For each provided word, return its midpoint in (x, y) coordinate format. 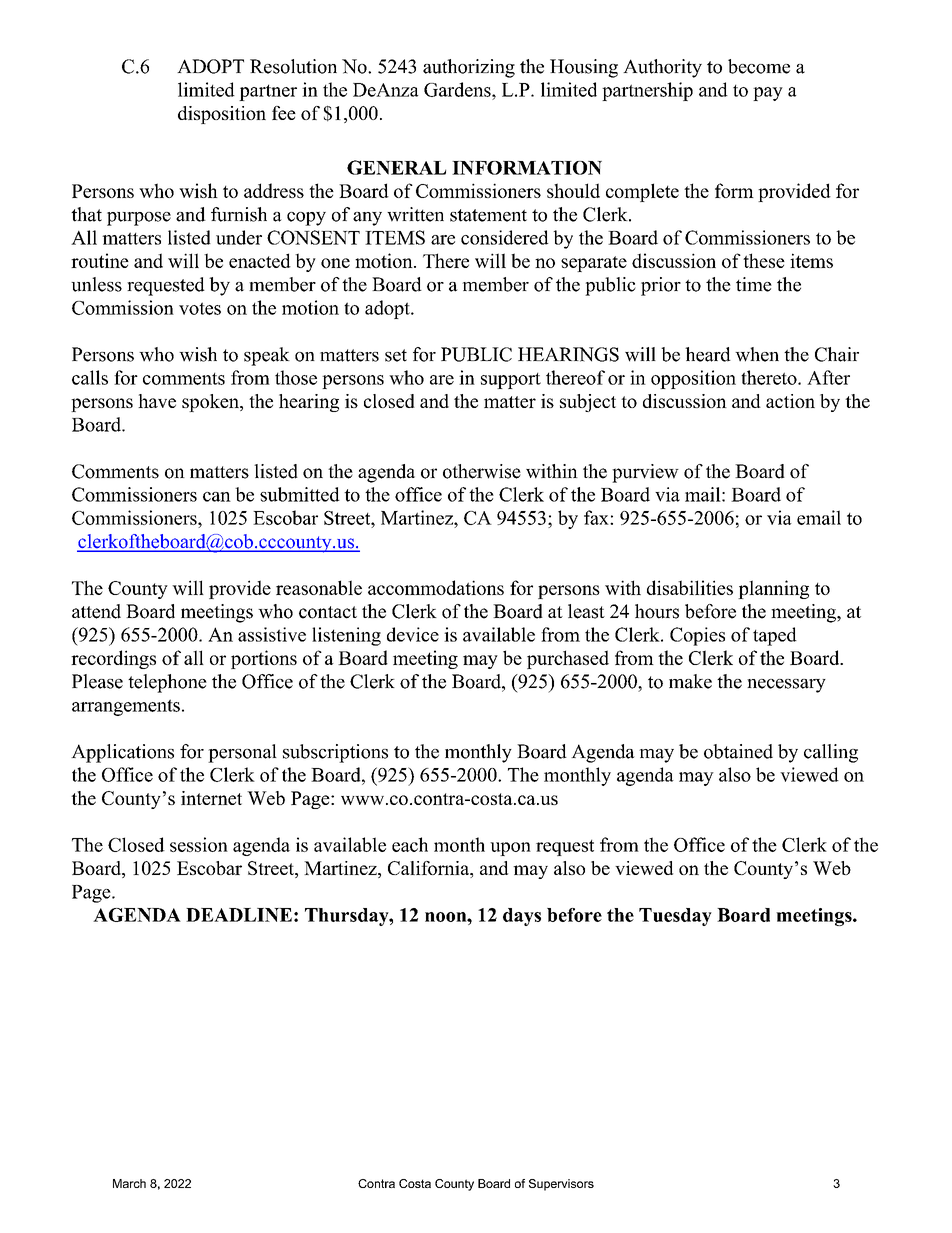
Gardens (458, 89)
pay (768, 94)
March (129, 1183)
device (413, 634)
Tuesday (675, 917)
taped (775, 636)
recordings (113, 659)
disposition (222, 115)
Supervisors (561, 1185)
